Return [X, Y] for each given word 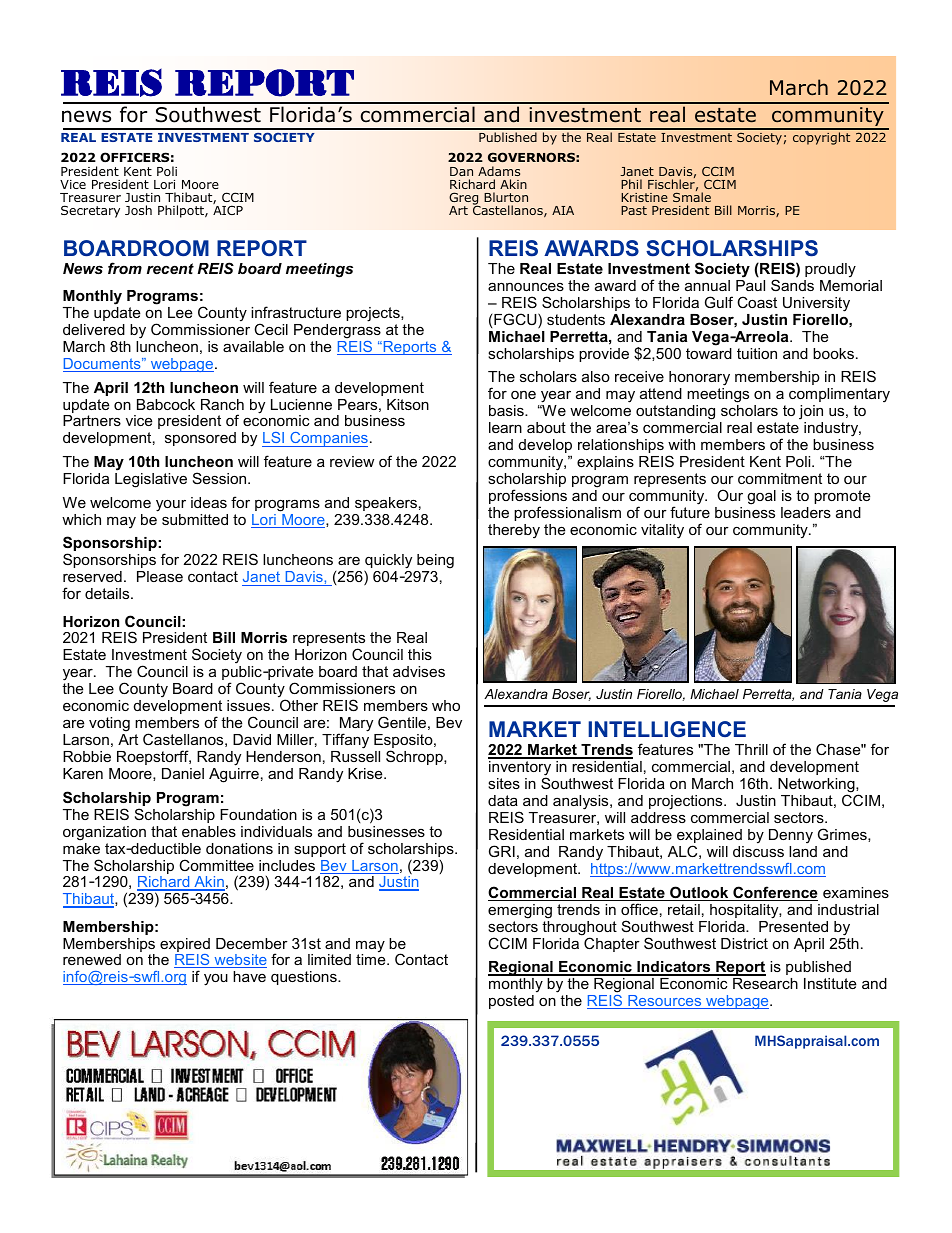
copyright [821, 138]
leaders [806, 512]
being [434, 563]
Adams [499, 171]
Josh [138, 210]
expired [185, 946]
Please [160, 576]
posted [511, 1002]
